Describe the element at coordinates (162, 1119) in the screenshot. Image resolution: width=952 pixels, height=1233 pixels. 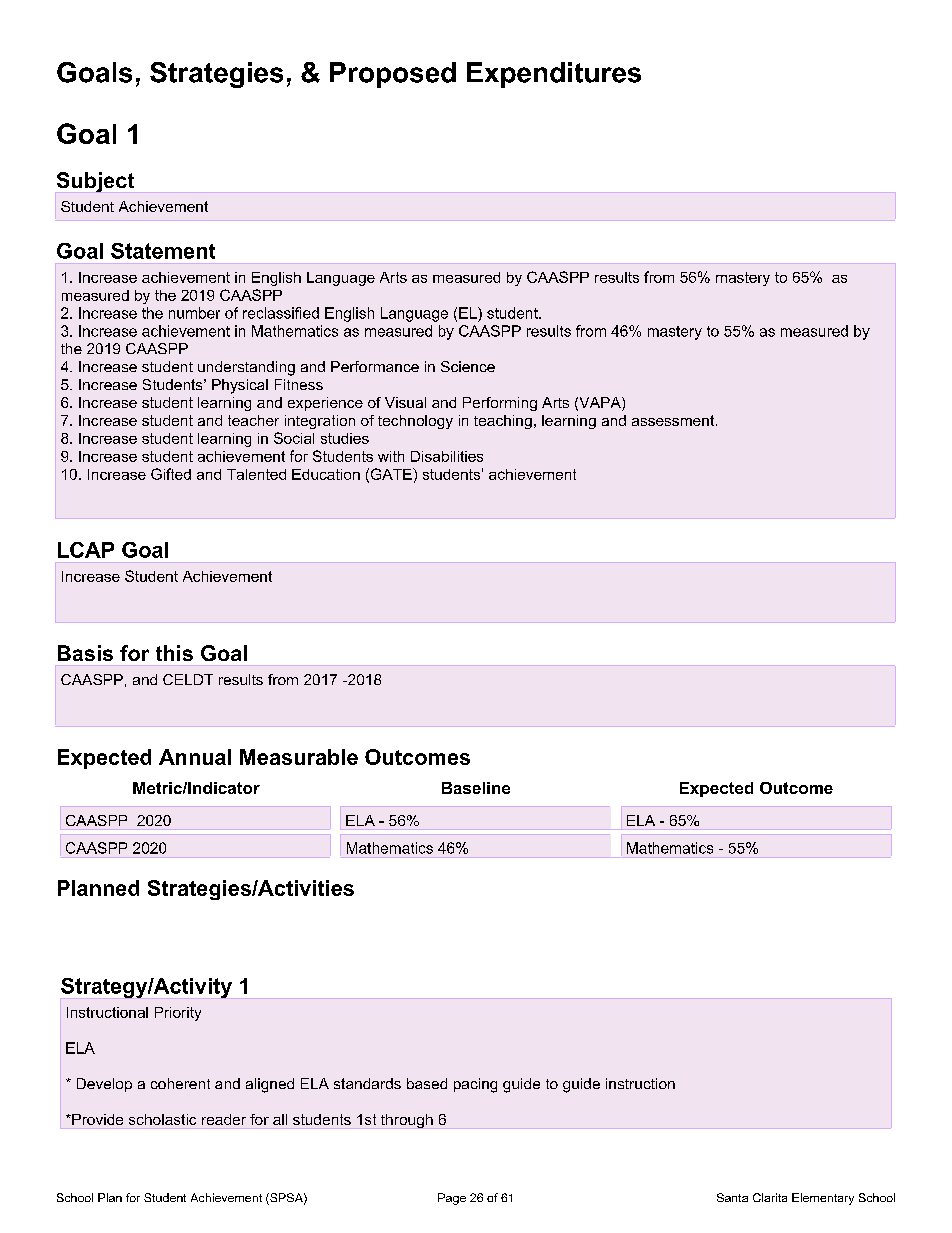
I see `scholastic` at that location.
